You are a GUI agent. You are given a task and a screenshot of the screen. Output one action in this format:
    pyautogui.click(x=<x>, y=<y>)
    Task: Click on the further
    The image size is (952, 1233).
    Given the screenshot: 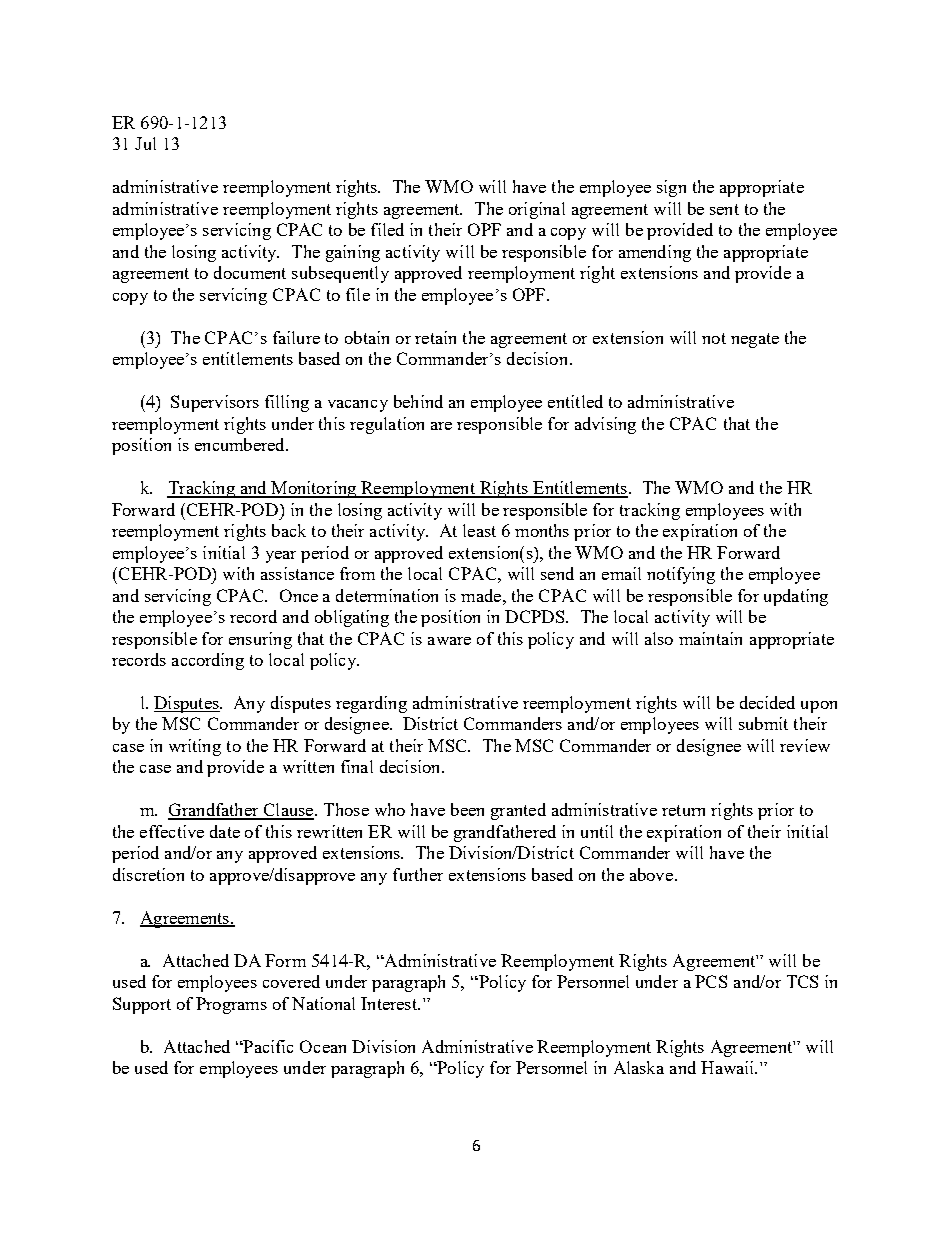 What is the action you would take?
    pyautogui.click(x=418, y=874)
